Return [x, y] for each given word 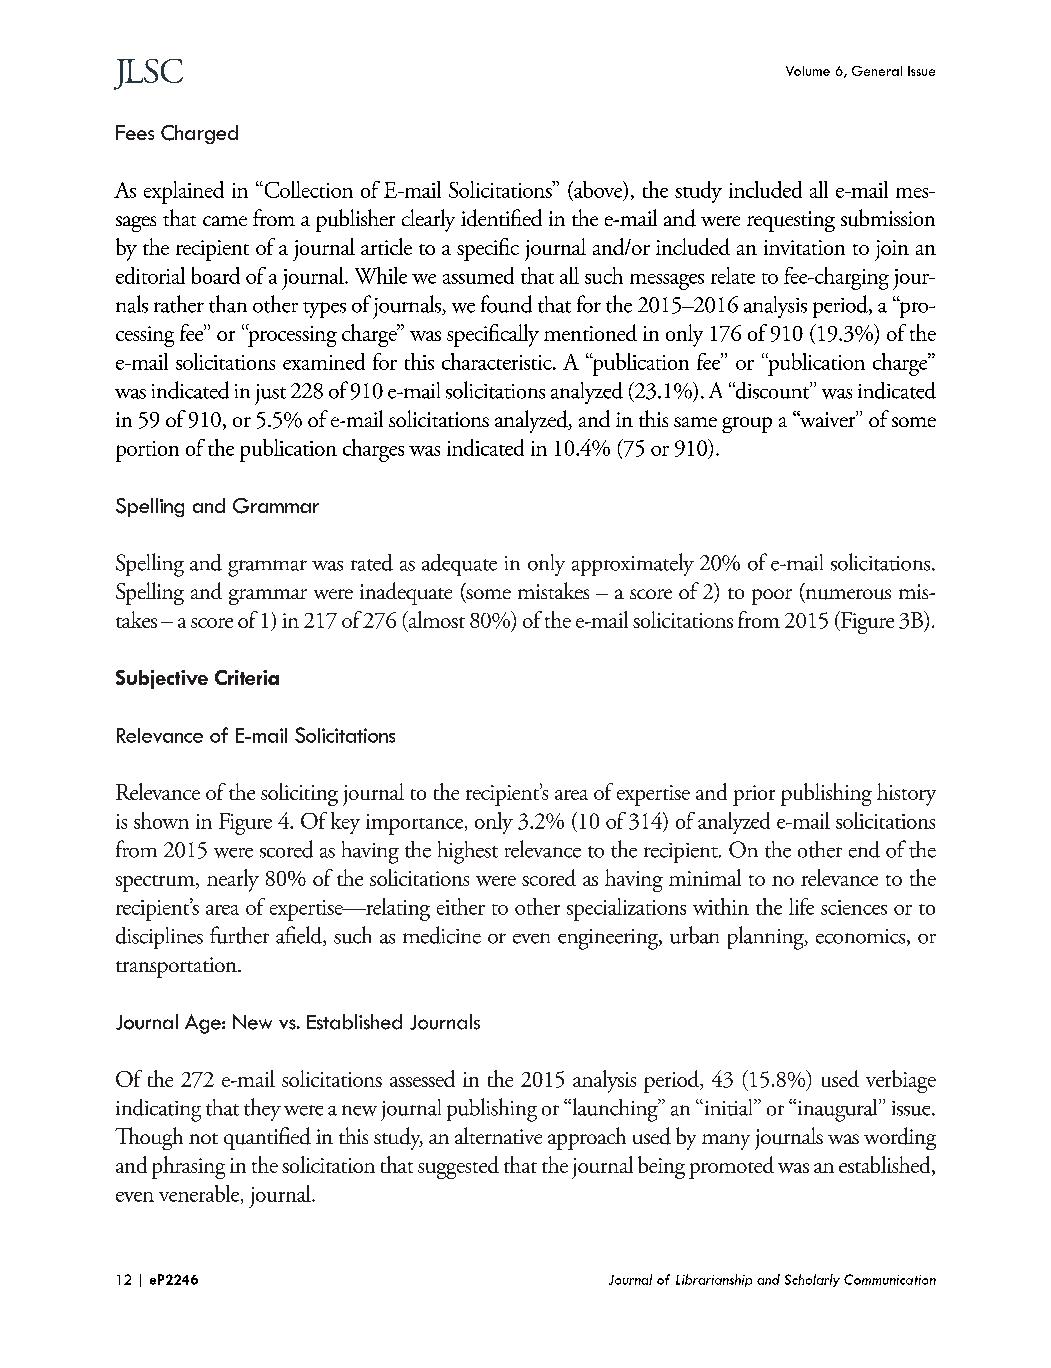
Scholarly [812, 1280]
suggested [458, 1167]
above [598, 190]
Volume [808, 71]
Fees [135, 132]
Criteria [247, 677]
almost [435, 619]
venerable [200, 1194]
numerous [847, 595]
